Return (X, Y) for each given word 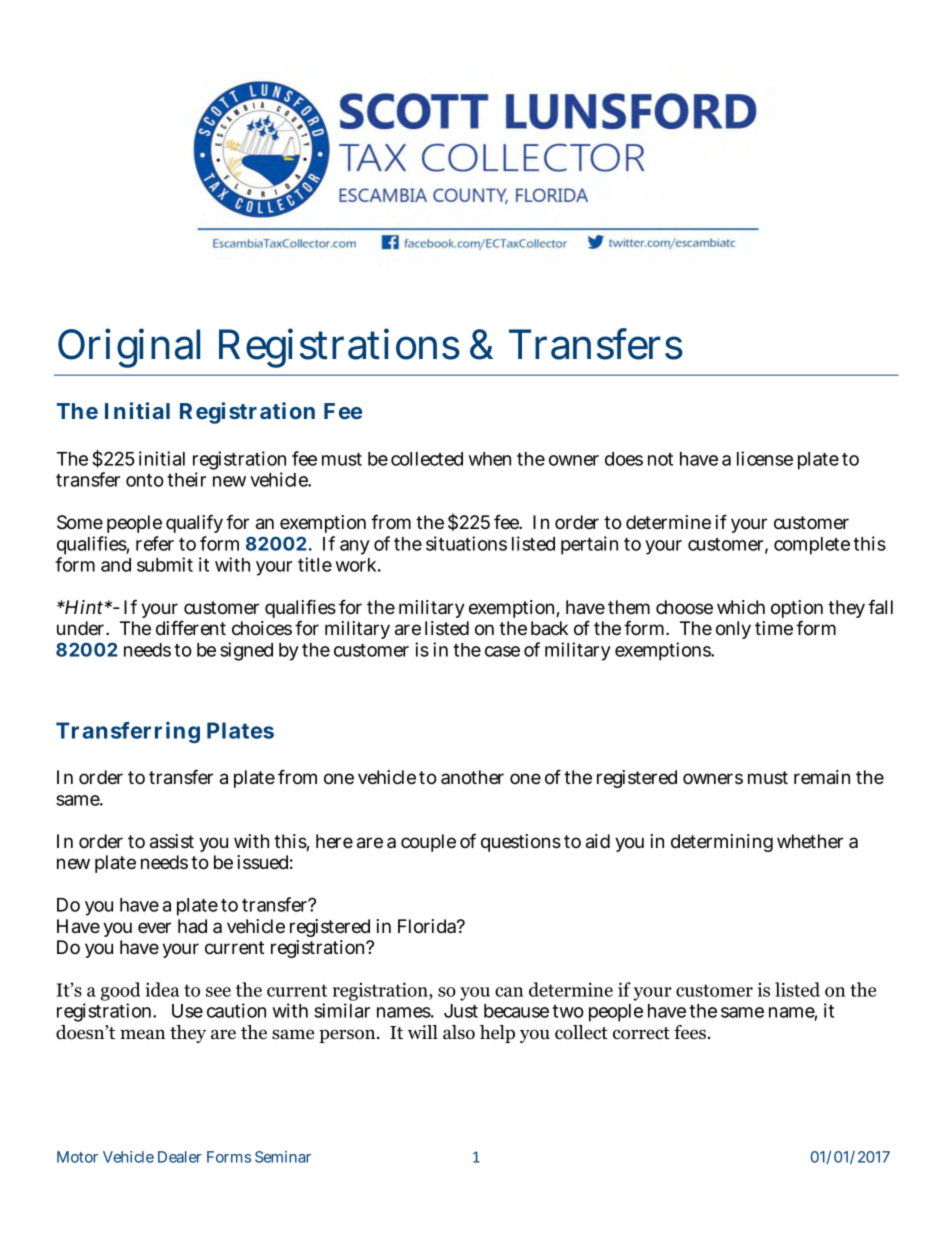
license (765, 458)
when (490, 459)
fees (690, 1032)
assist (172, 841)
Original (129, 348)
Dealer (179, 1157)
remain (822, 777)
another (472, 777)
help (497, 1034)
